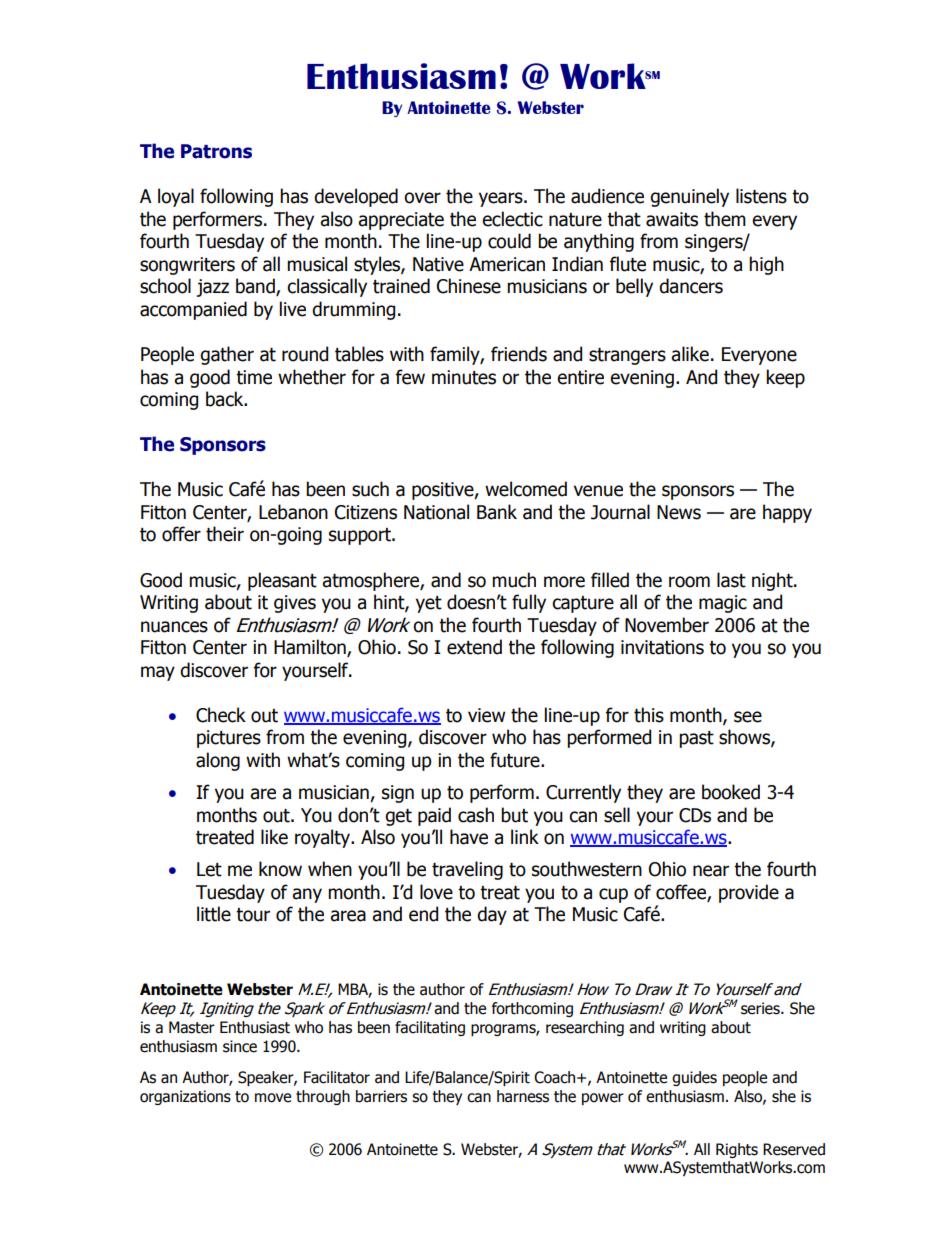 The width and height of the screenshot is (952, 1233). Describe the element at coordinates (225, 534) in the screenshot. I see `their` at that location.
